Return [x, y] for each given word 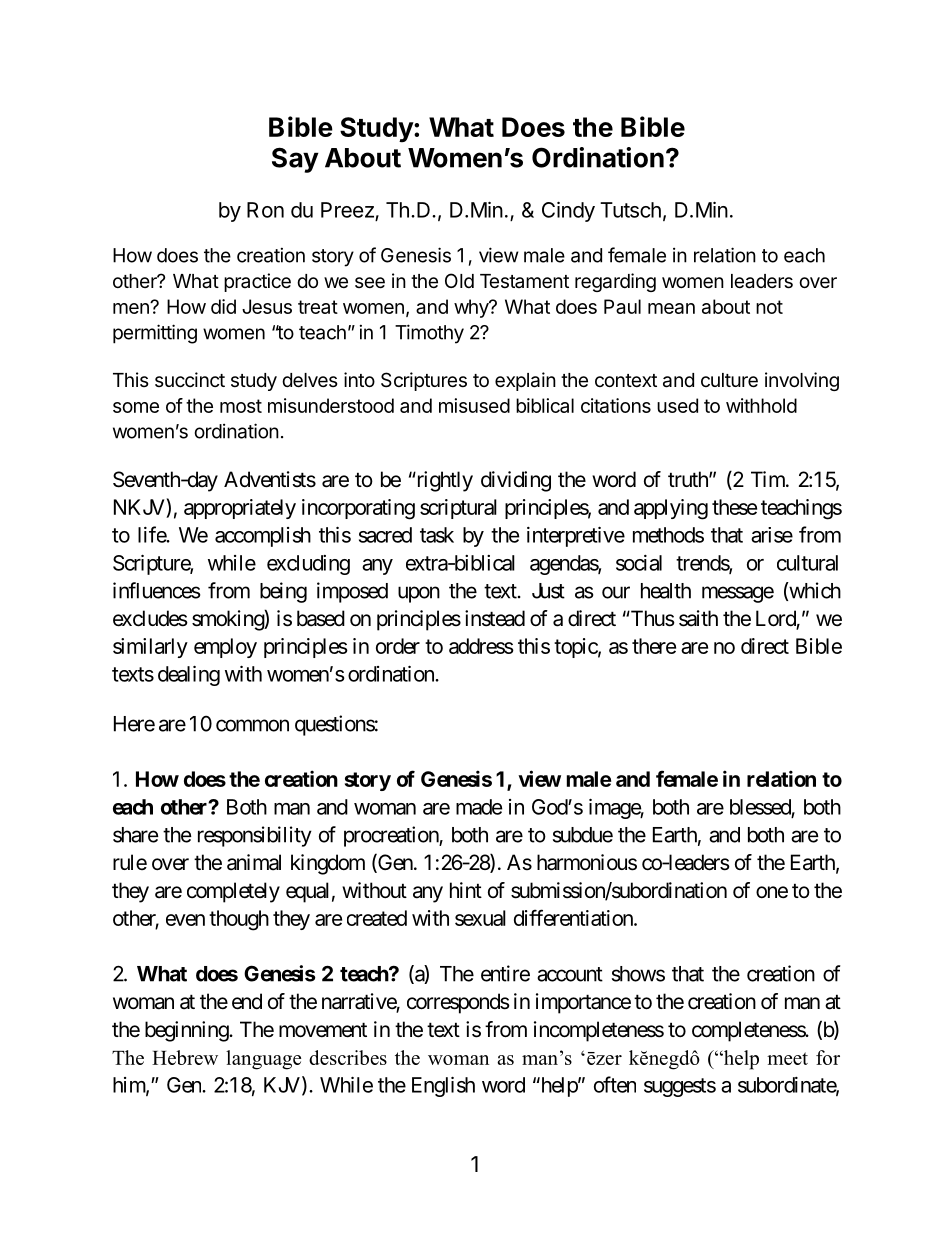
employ [225, 648]
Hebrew [185, 1057]
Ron [265, 210]
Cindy [568, 211]
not [769, 307]
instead [495, 618]
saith [698, 618]
